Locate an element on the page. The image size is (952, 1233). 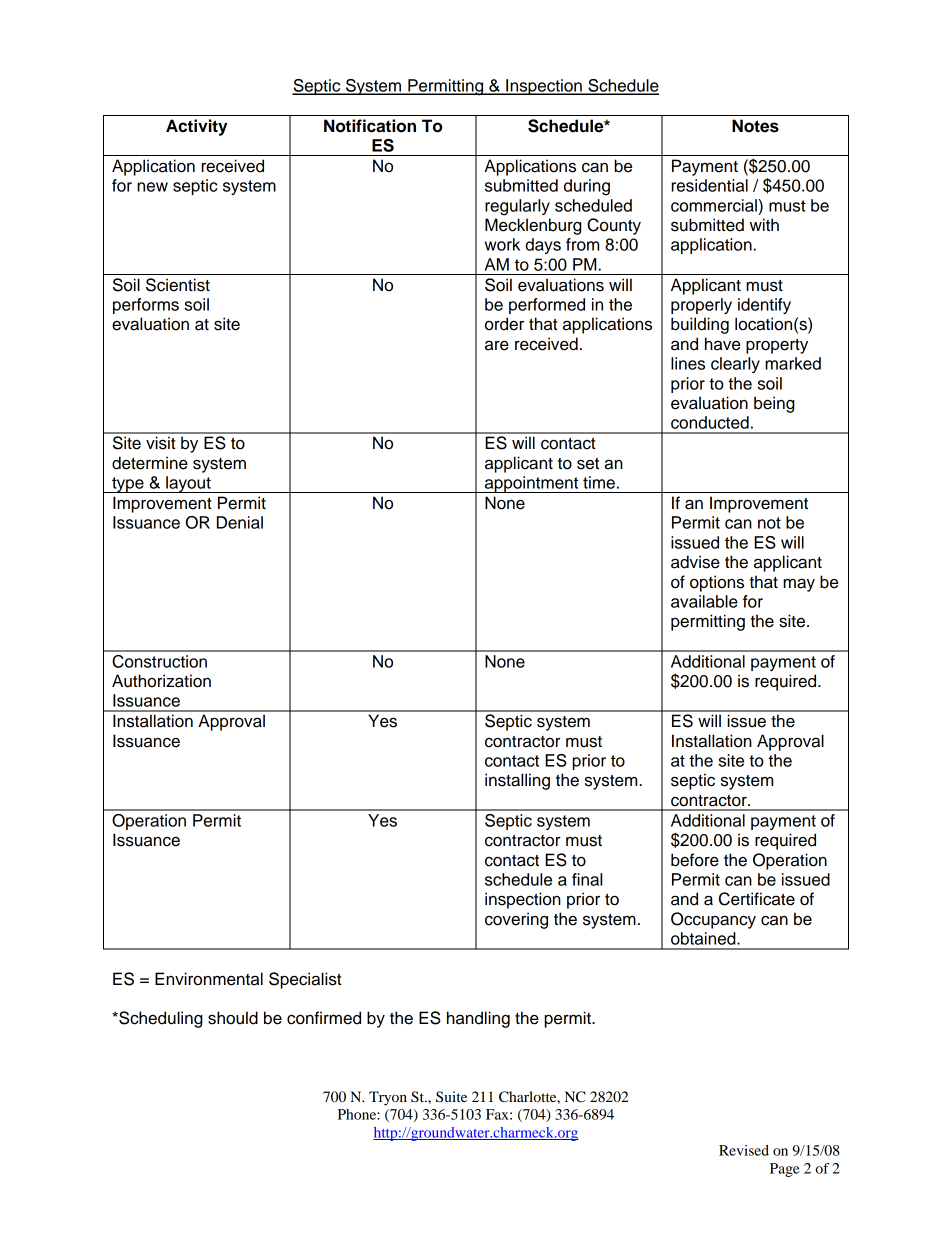
residential is located at coordinates (709, 185).
